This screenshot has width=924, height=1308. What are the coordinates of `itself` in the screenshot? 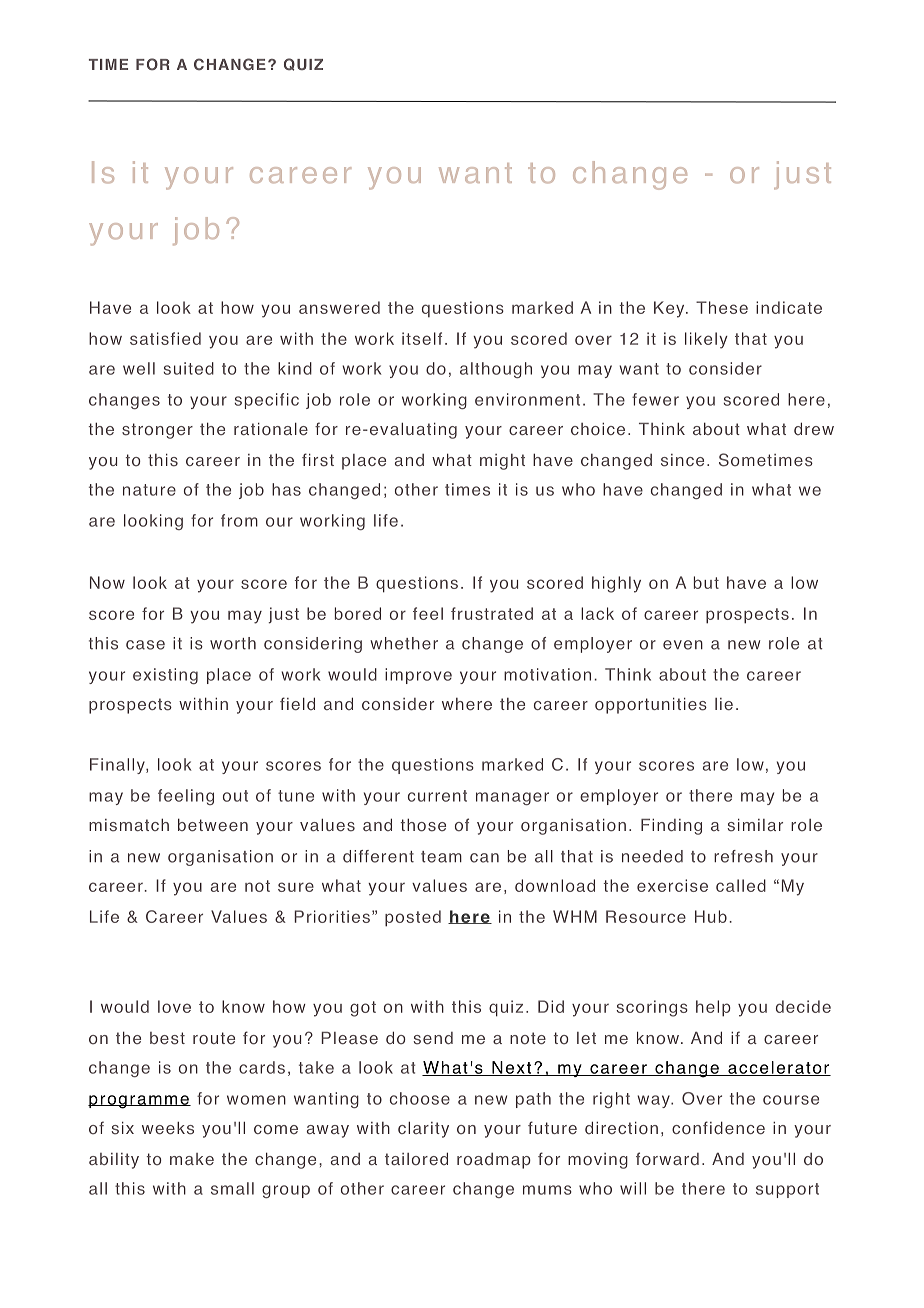 It's located at (422, 338).
